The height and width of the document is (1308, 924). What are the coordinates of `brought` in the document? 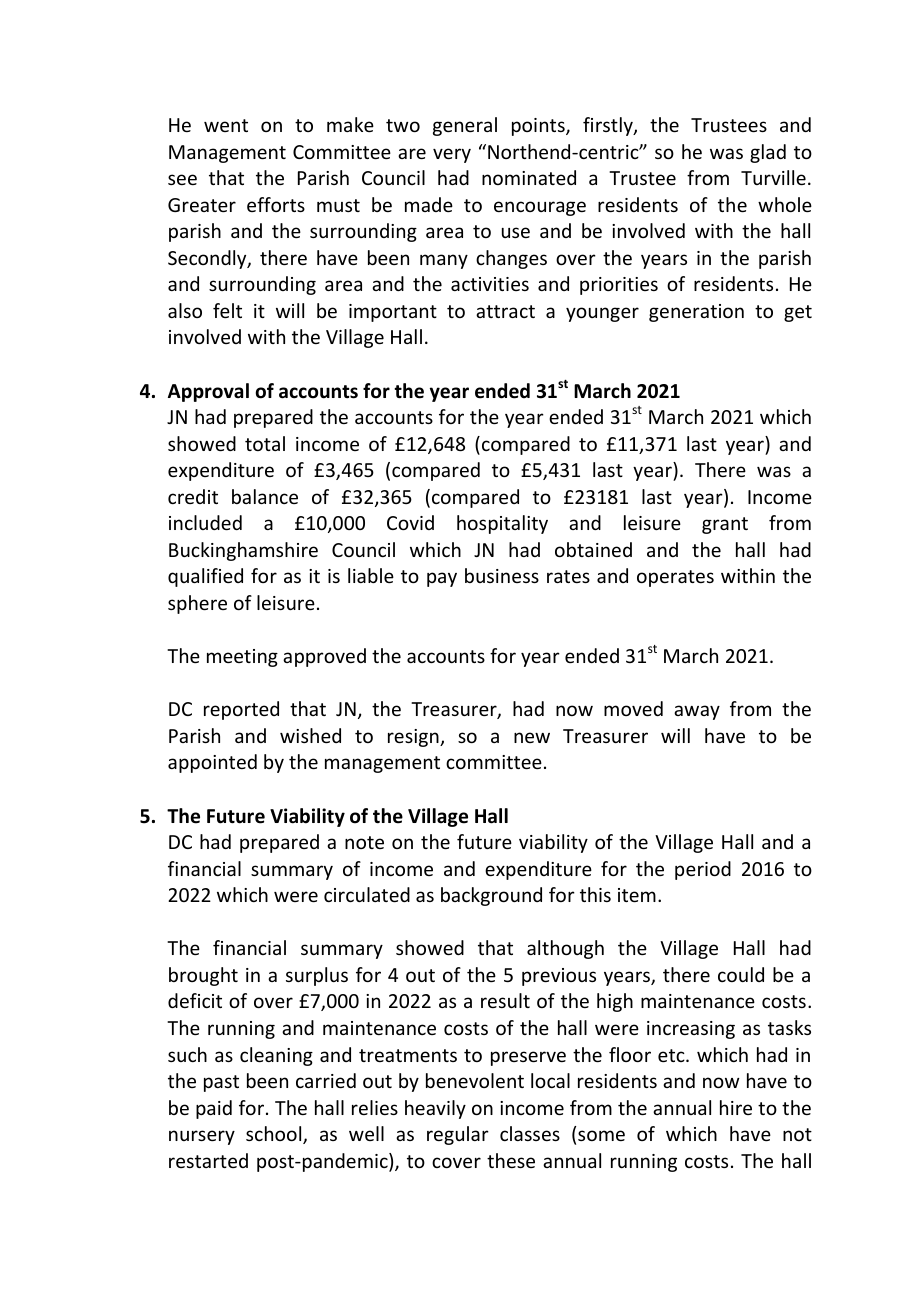 It's located at (203, 976).
